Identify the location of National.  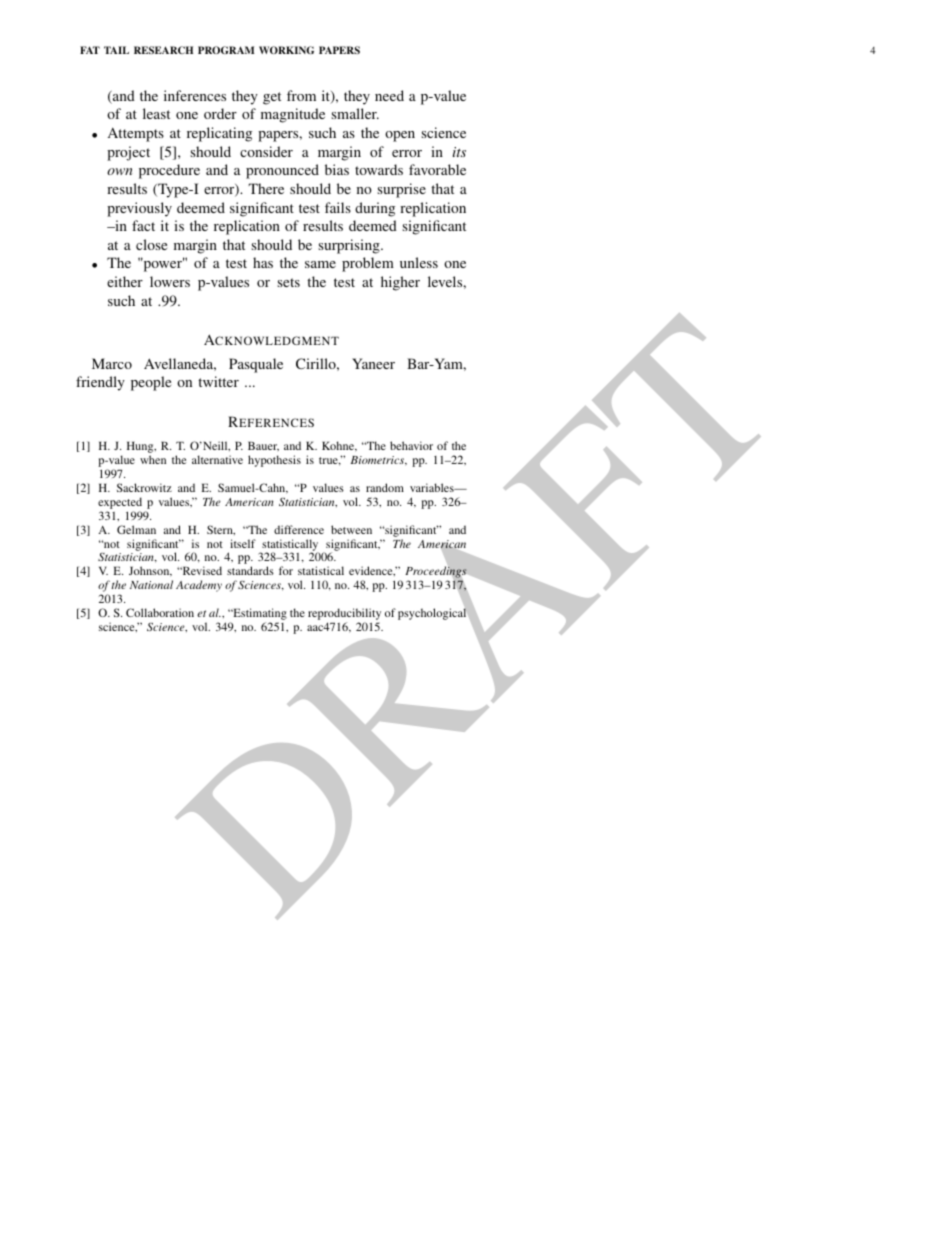
(151, 584).
